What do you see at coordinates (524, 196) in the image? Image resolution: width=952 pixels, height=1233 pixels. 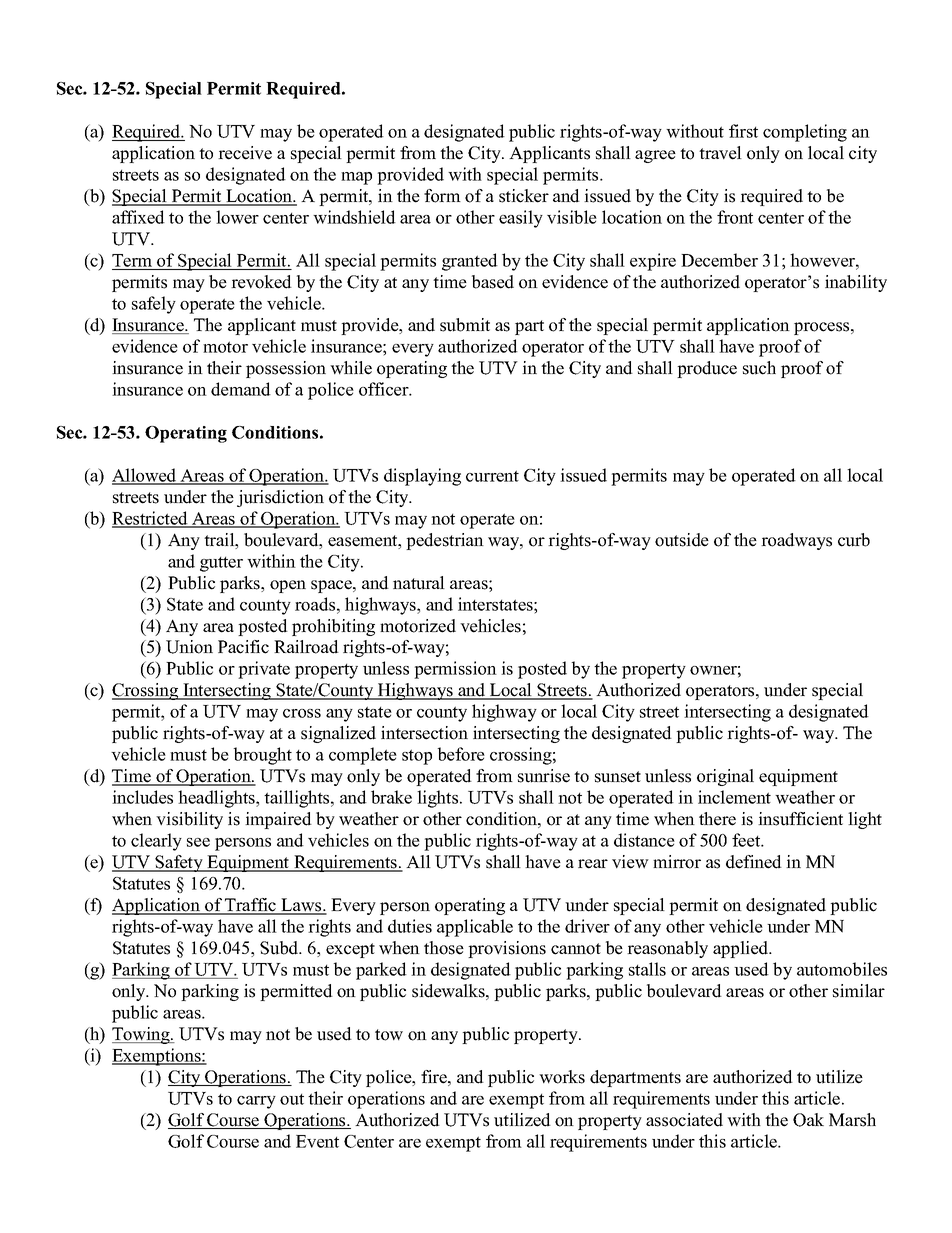 I see `sticker` at bounding box center [524, 196].
